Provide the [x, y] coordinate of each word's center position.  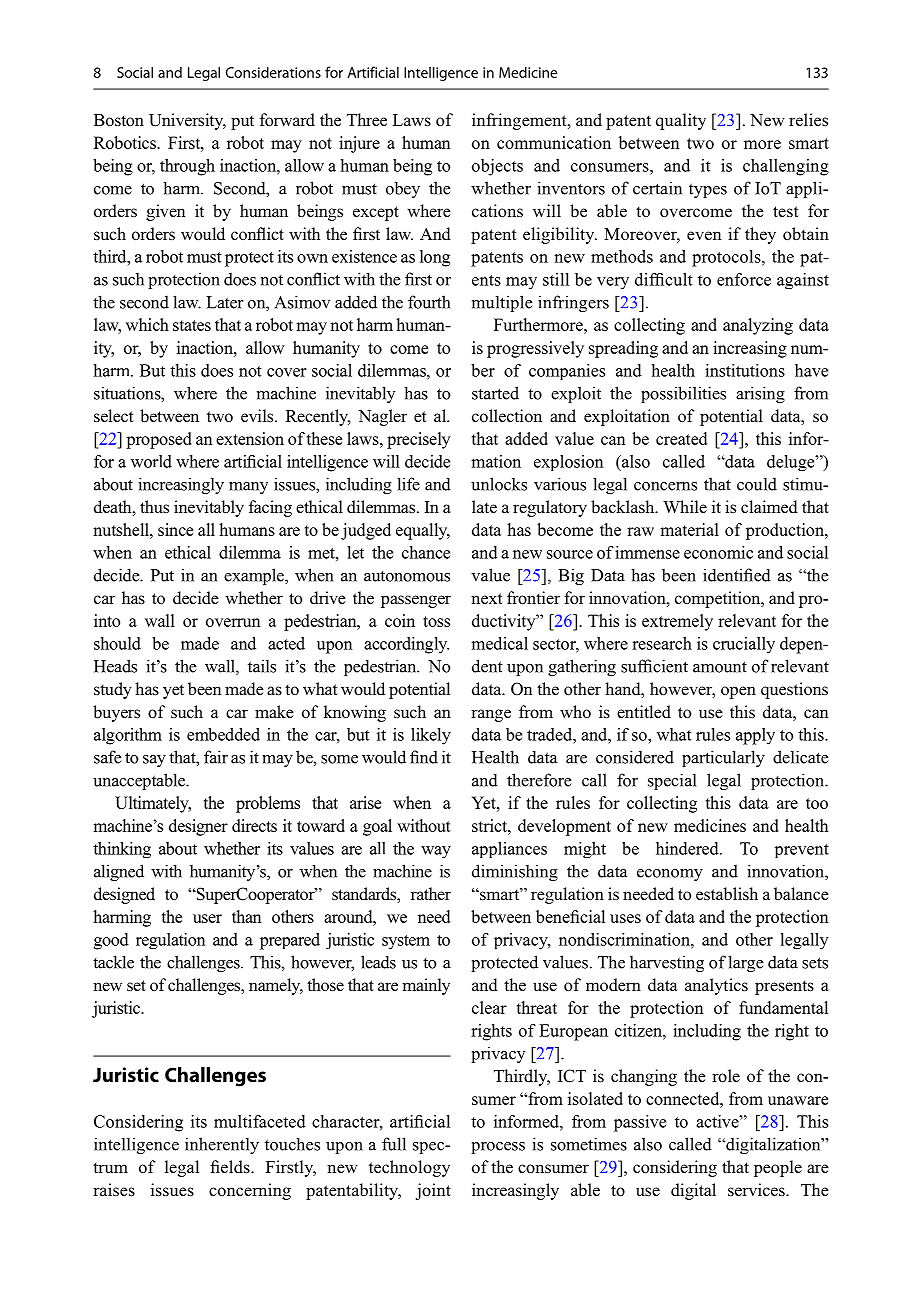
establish [727, 893]
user [207, 918]
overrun [233, 622]
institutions [745, 370]
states [192, 325]
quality [681, 121]
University [187, 121]
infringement [520, 121]
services [757, 1189]
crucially [744, 645]
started [495, 393]
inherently [222, 1145]
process [498, 1148]
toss [436, 621]
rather [431, 893]
